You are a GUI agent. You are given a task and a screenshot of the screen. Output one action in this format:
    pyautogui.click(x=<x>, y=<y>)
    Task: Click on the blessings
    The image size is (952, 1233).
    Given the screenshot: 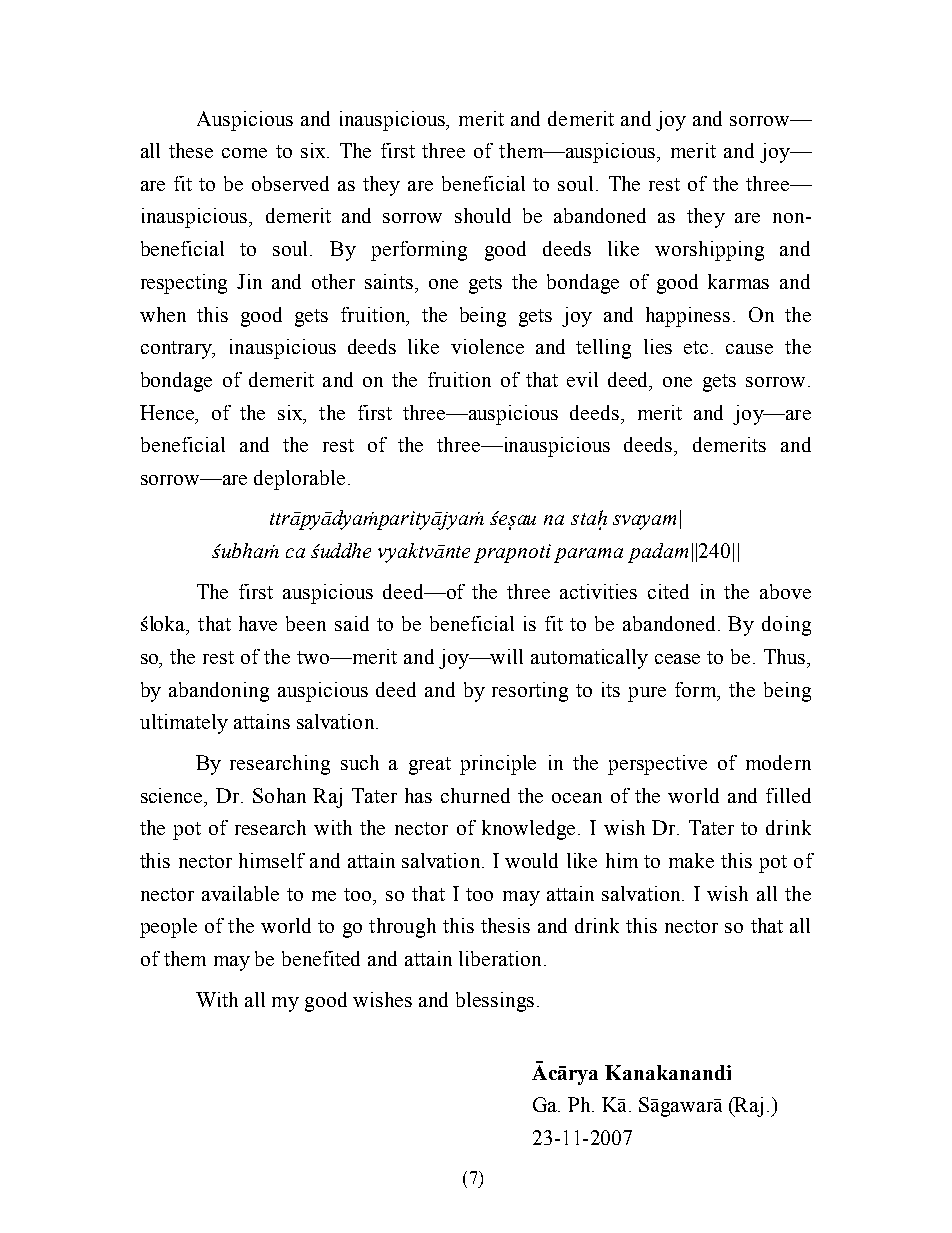 What is the action you would take?
    pyautogui.click(x=495, y=1002)
